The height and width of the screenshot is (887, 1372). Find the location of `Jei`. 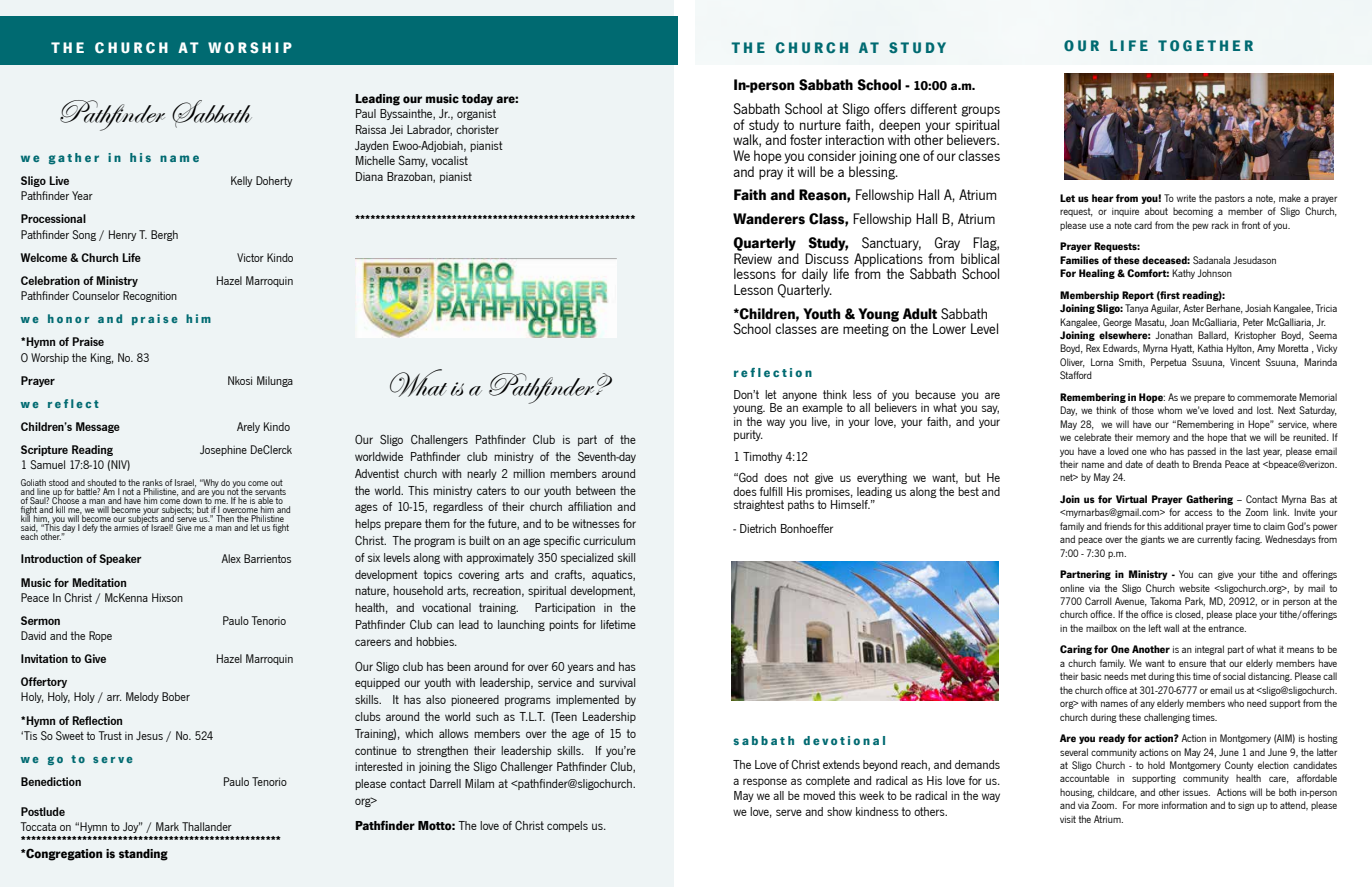

Jei is located at coordinates (396, 129).
